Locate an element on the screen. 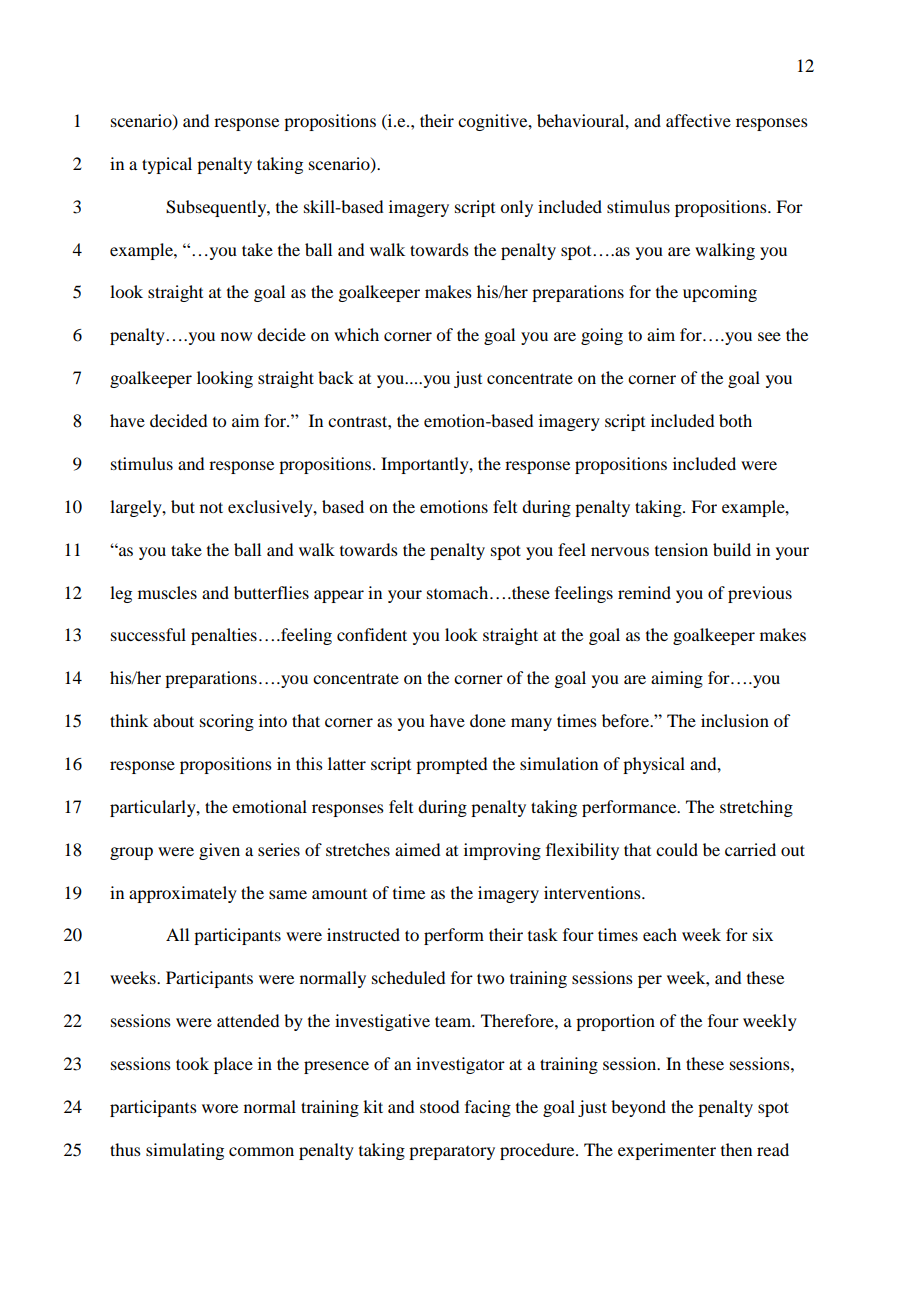 This screenshot has width=924, height=1308. only is located at coordinates (516, 208).
